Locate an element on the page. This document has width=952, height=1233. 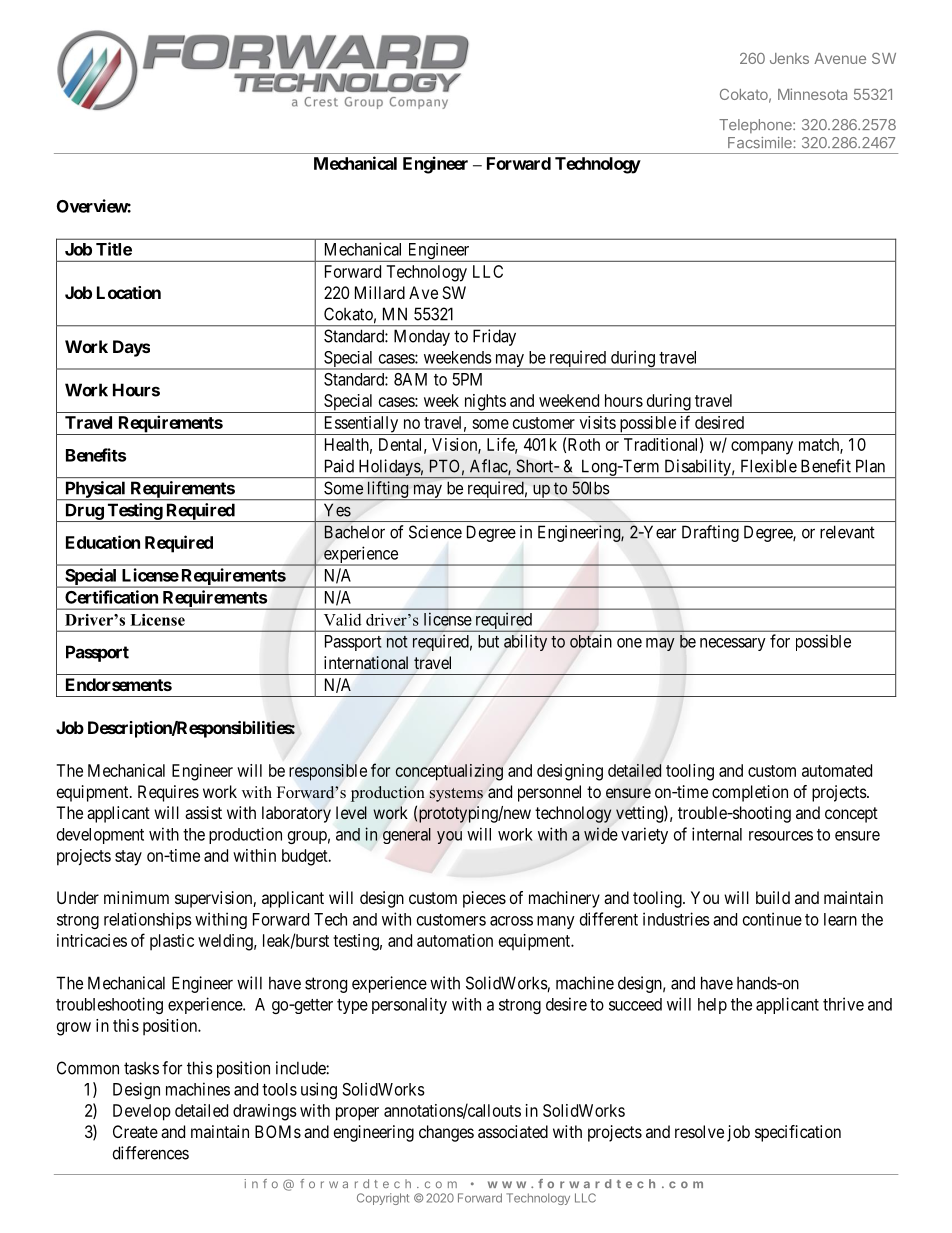
Location is located at coordinates (129, 292).
